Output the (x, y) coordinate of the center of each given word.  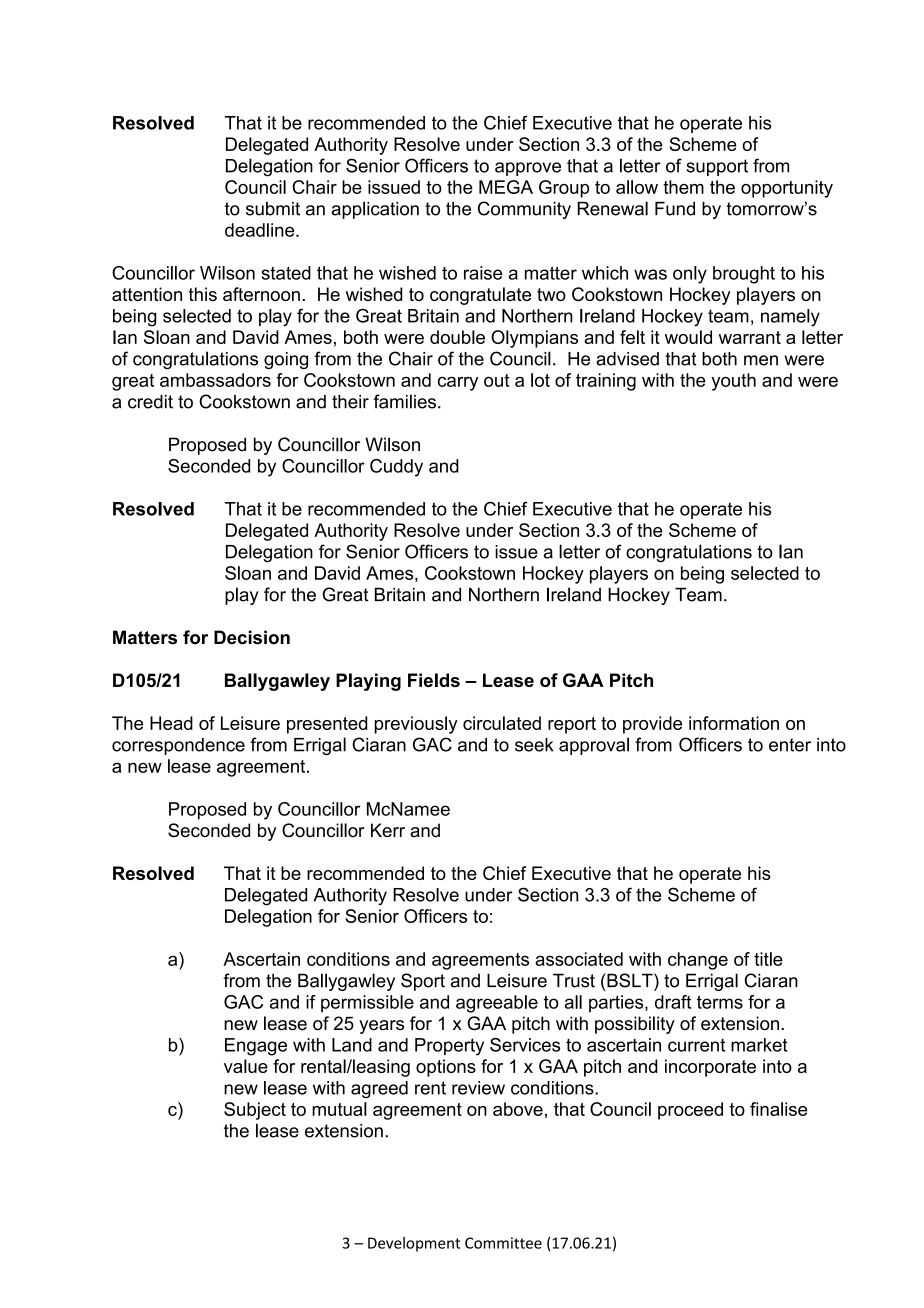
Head (171, 723)
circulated (502, 723)
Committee (503, 1243)
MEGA (506, 187)
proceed (690, 1111)
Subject (255, 1111)
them (683, 187)
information (734, 723)
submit (273, 209)
